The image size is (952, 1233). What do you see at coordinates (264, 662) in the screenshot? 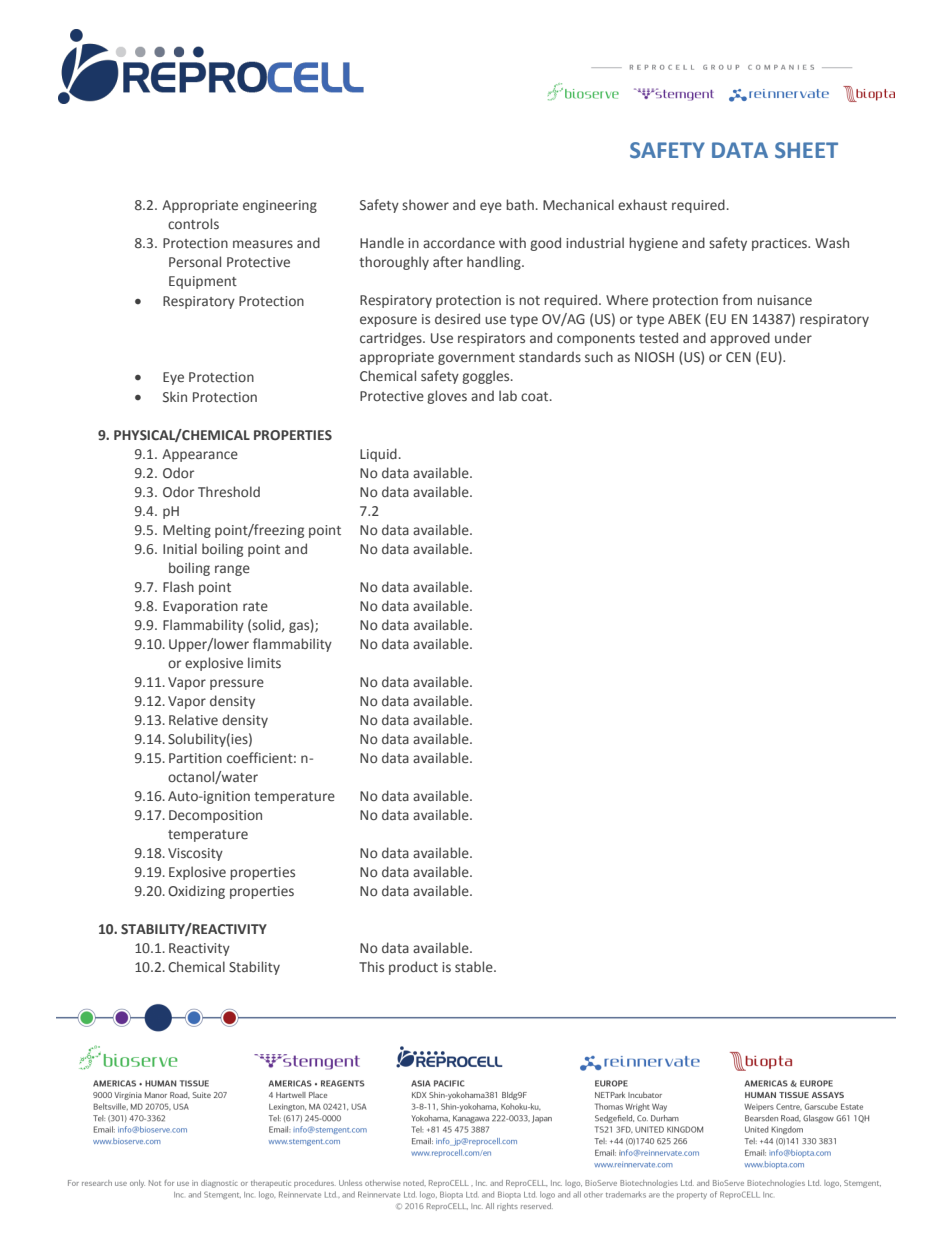
I see `limits` at bounding box center [264, 662].
